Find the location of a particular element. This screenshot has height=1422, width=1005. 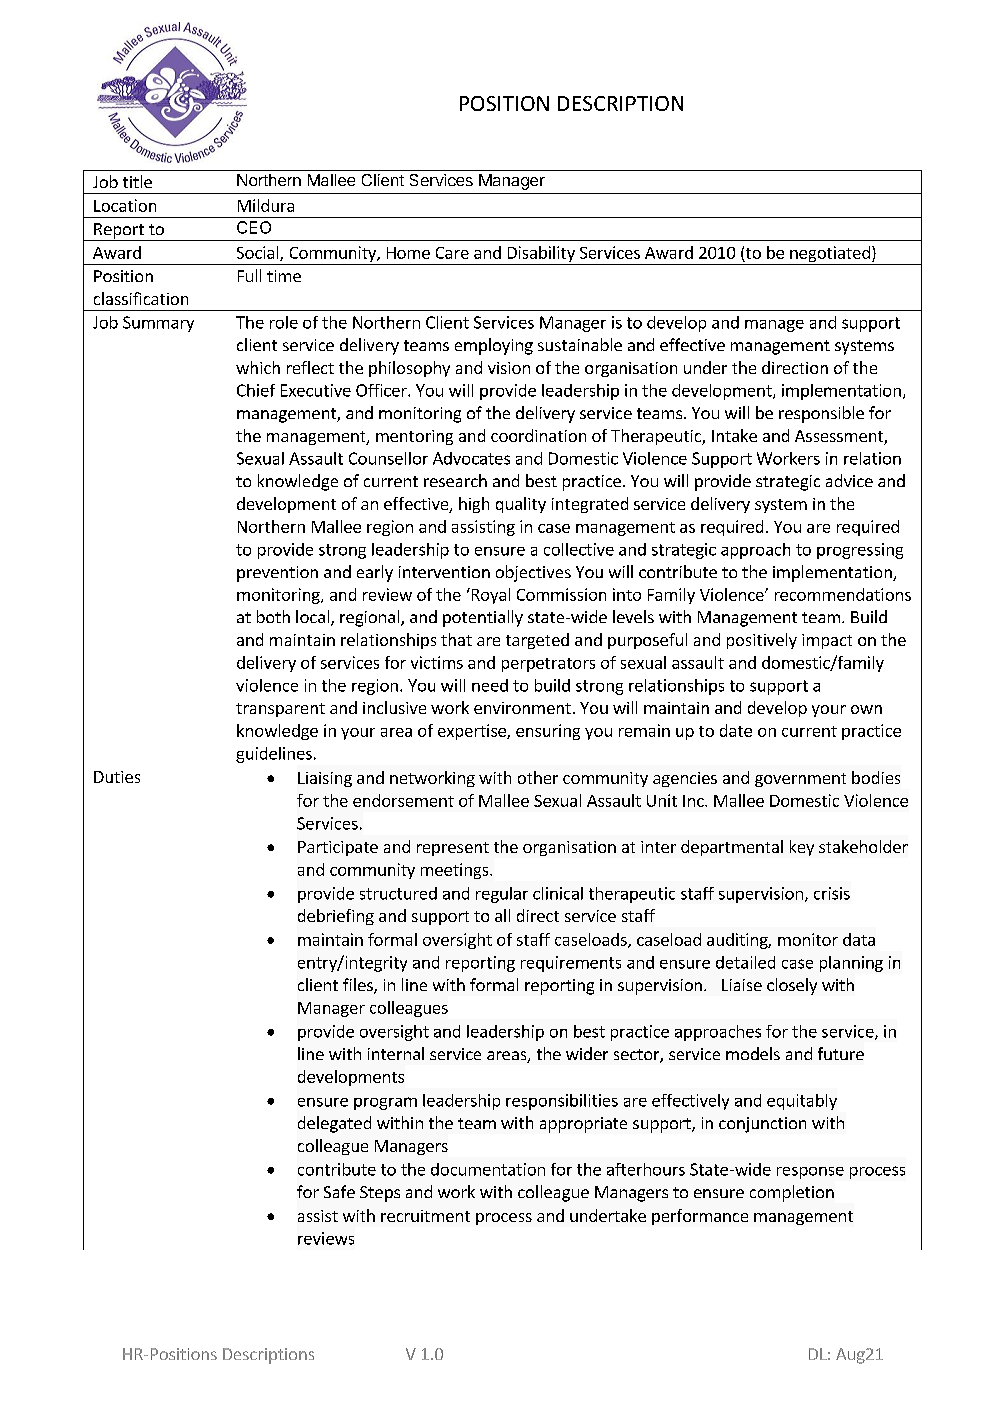

Safe is located at coordinates (339, 1191).
